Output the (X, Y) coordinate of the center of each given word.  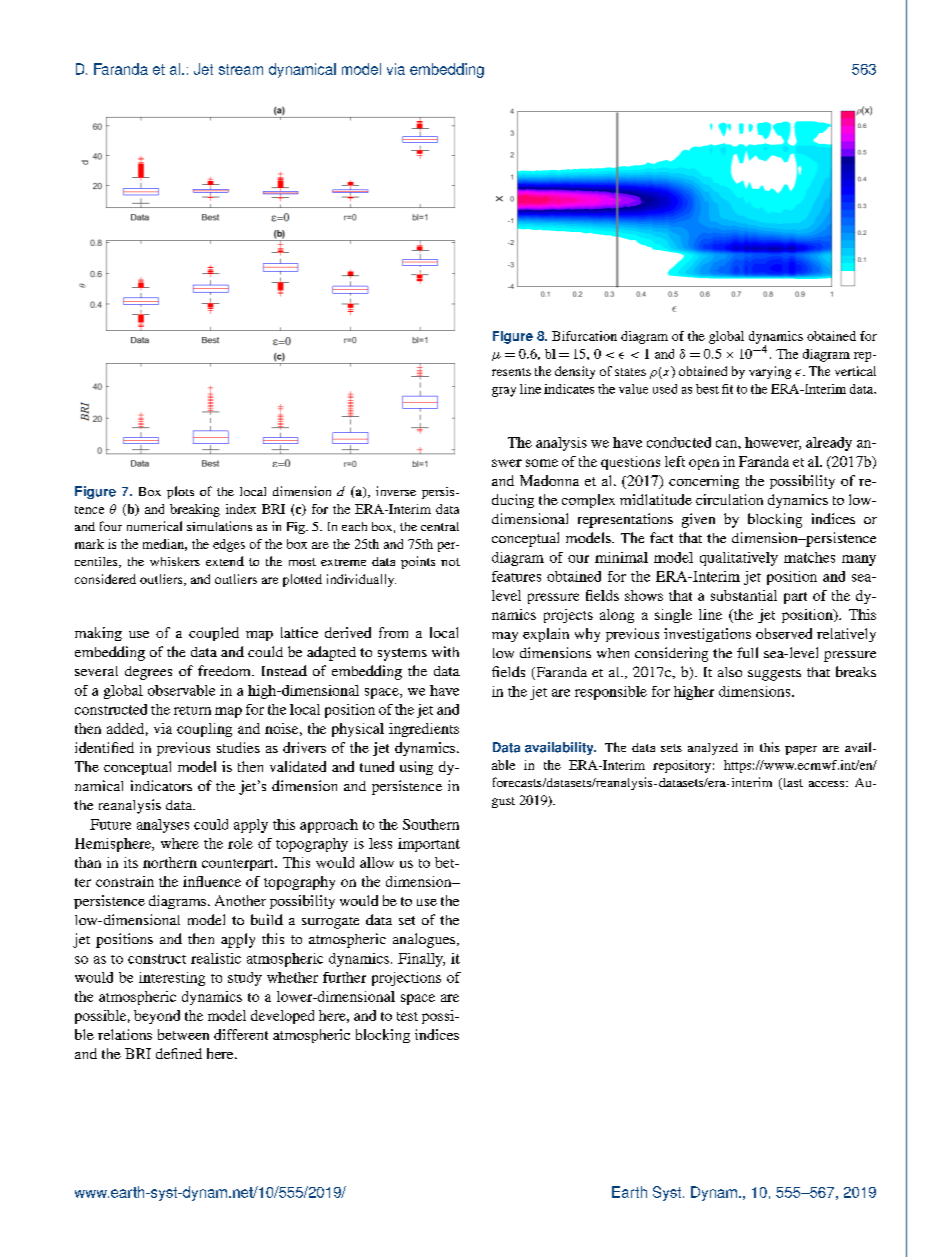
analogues (425, 940)
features (516, 576)
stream (241, 69)
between (183, 1034)
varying (770, 372)
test (407, 1016)
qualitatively (739, 559)
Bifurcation (584, 336)
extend (225, 561)
